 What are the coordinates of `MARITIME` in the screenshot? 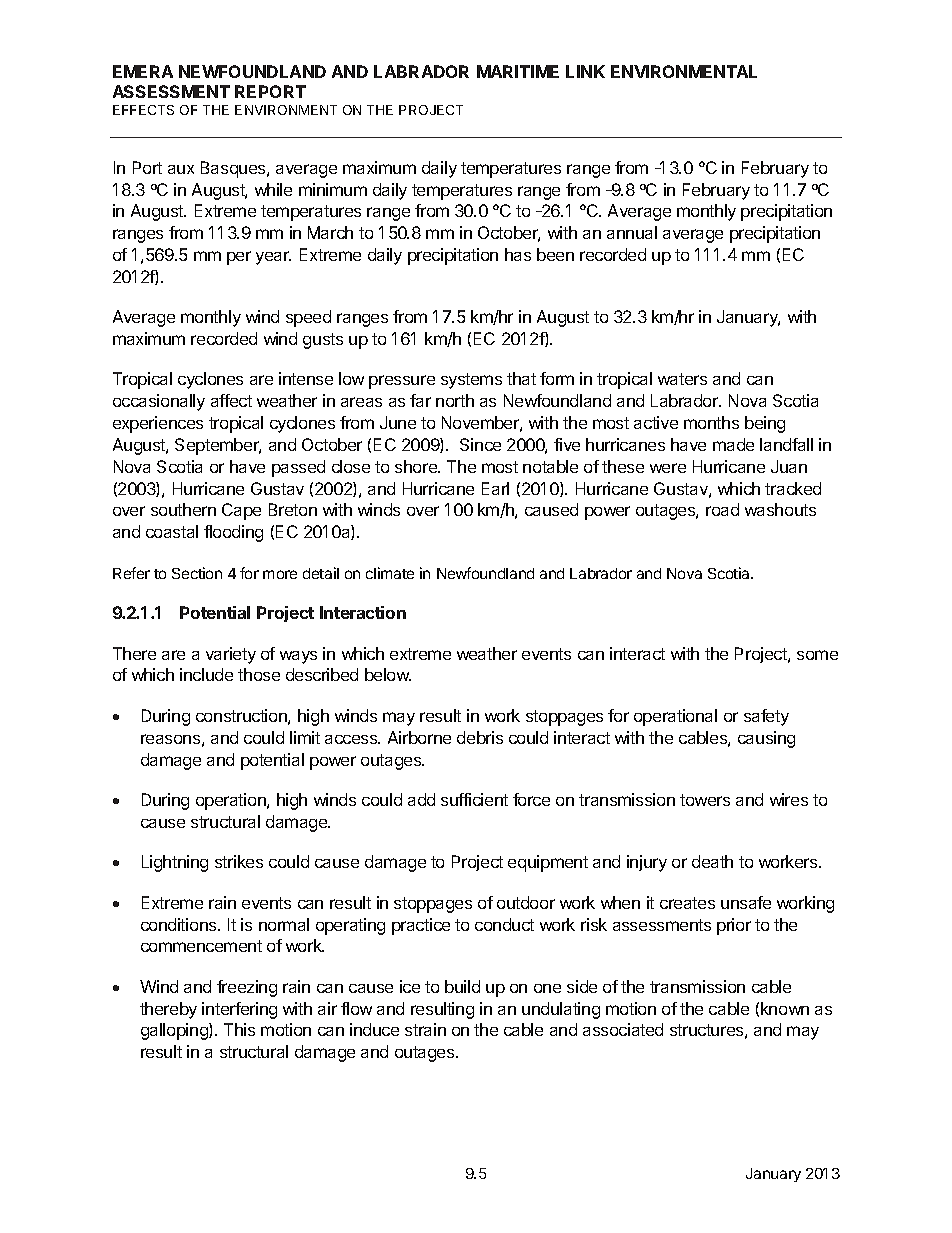 It's located at (518, 71).
